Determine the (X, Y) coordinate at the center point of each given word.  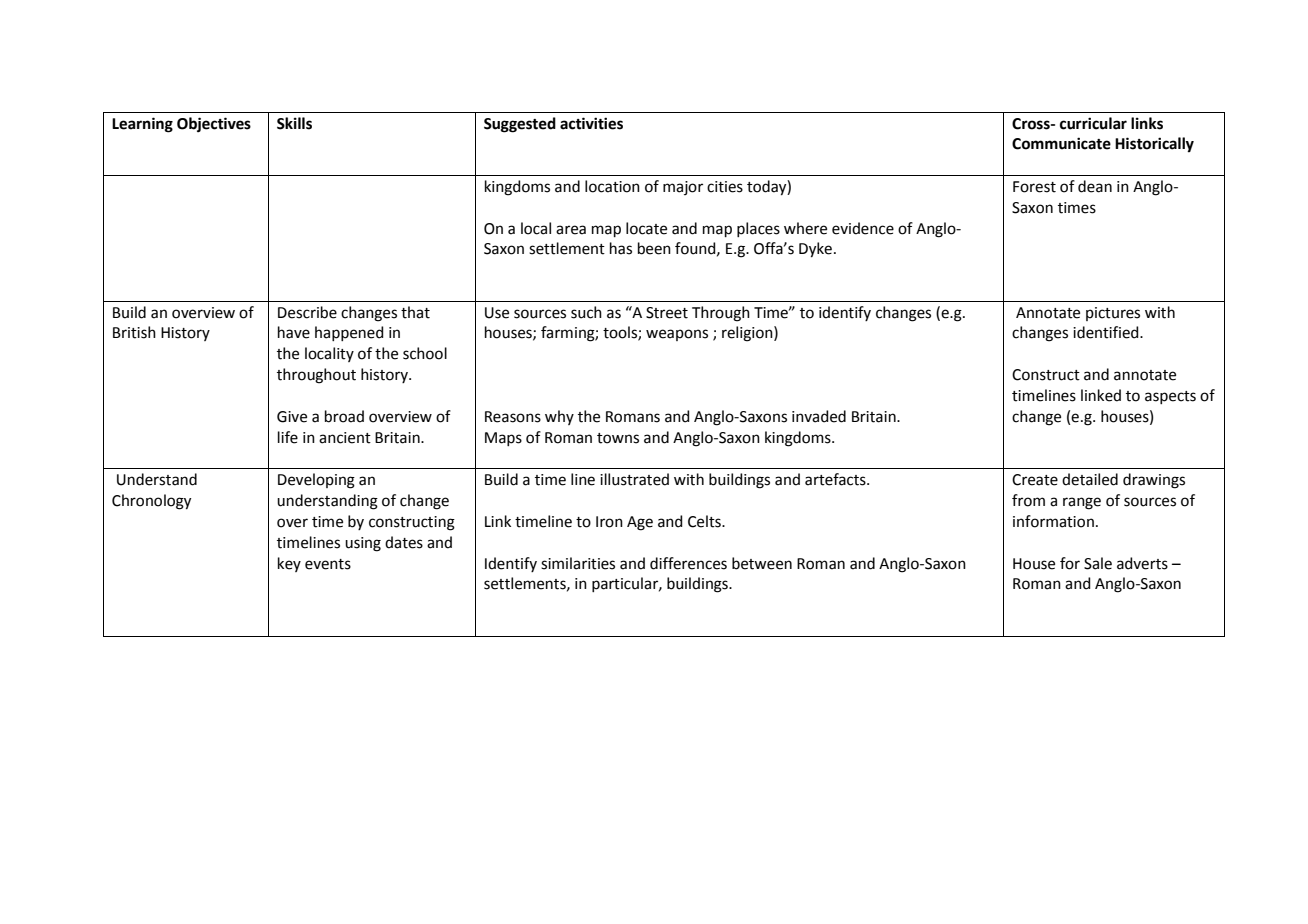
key (289, 564)
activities (591, 123)
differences (688, 563)
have (294, 332)
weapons (677, 335)
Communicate (1061, 143)
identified (1107, 332)
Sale (1098, 563)
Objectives (214, 125)
